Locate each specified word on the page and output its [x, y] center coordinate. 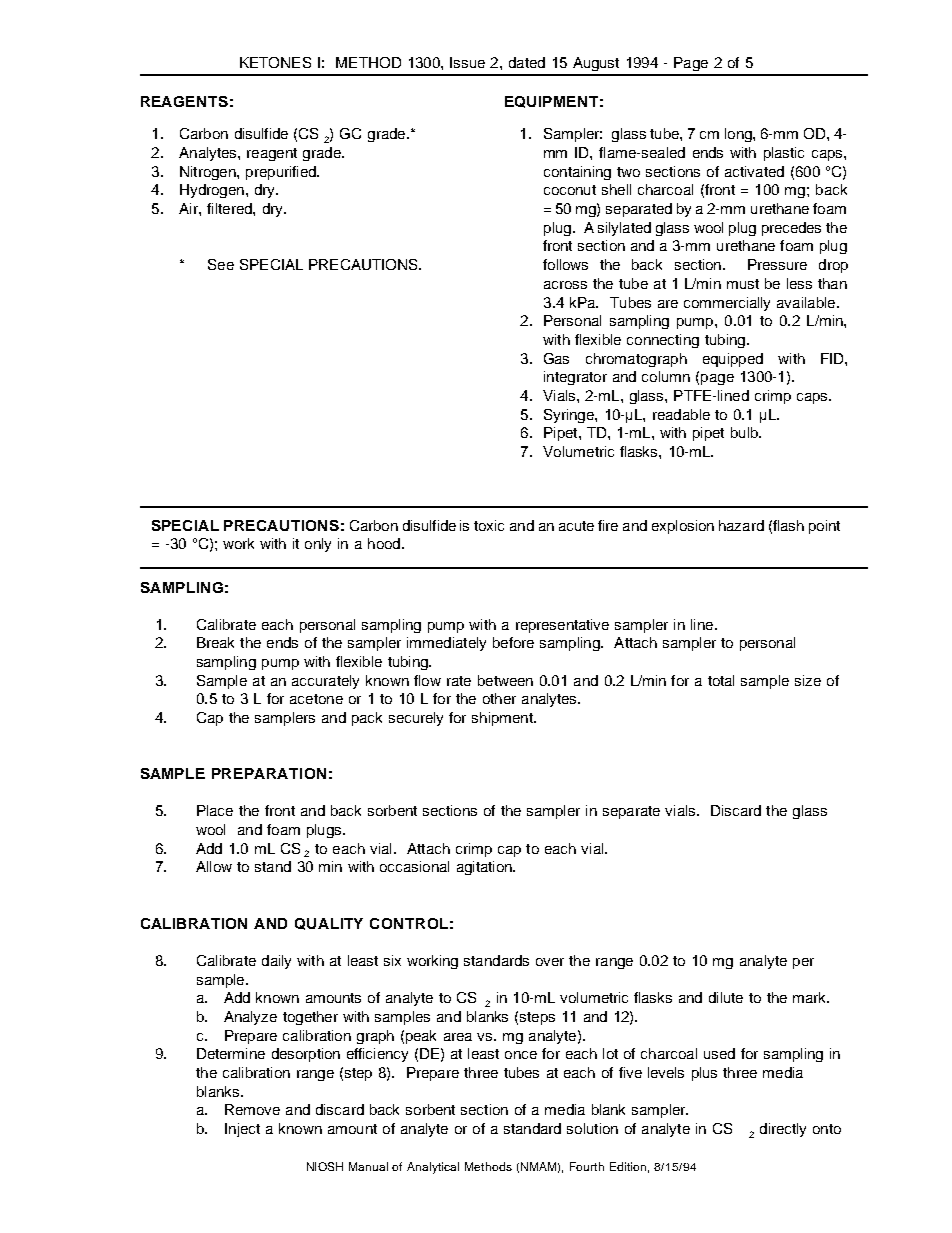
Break [215, 642]
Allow [214, 866]
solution [592, 1128]
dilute [726, 997]
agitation [485, 868]
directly [783, 1130]
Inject [242, 1130]
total [721, 680]
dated [527, 62]
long [739, 135]
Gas [556, 358]
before [513, 642]
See [221, 264]
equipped [733, 360]
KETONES [275, 62]
